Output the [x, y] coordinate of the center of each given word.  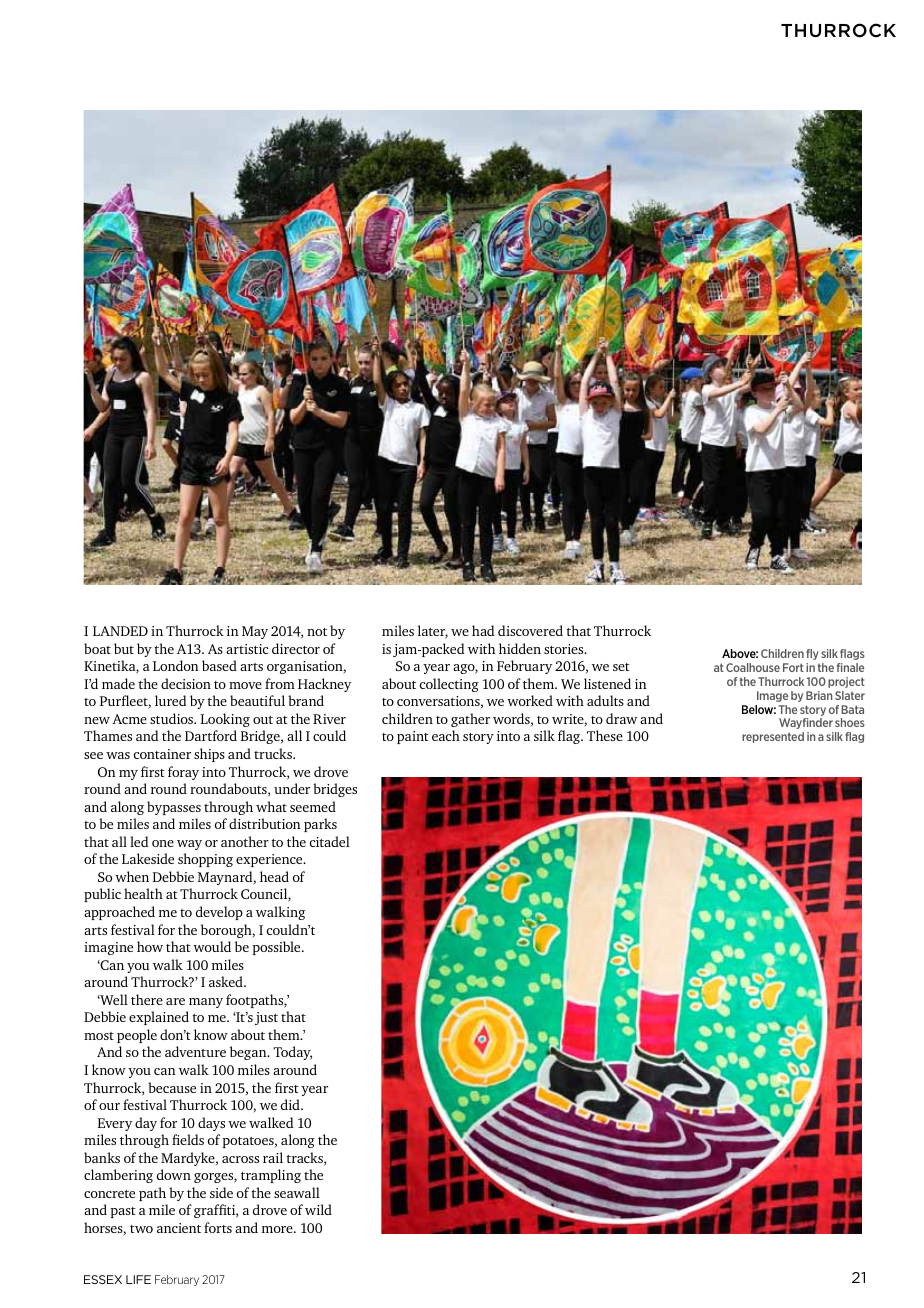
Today [292, 1053]
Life [138, 1279]
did [291, 1104]
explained [159, 1018]
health [143, 893]
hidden [520, 648]
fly [812, 654]
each [446, 735]
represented [773, 737]
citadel [330, 841]
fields [188, 1139]
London [176, 665]
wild [318, 1209]
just [266, 1018]
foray [183, 773]
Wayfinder [806, 723]
